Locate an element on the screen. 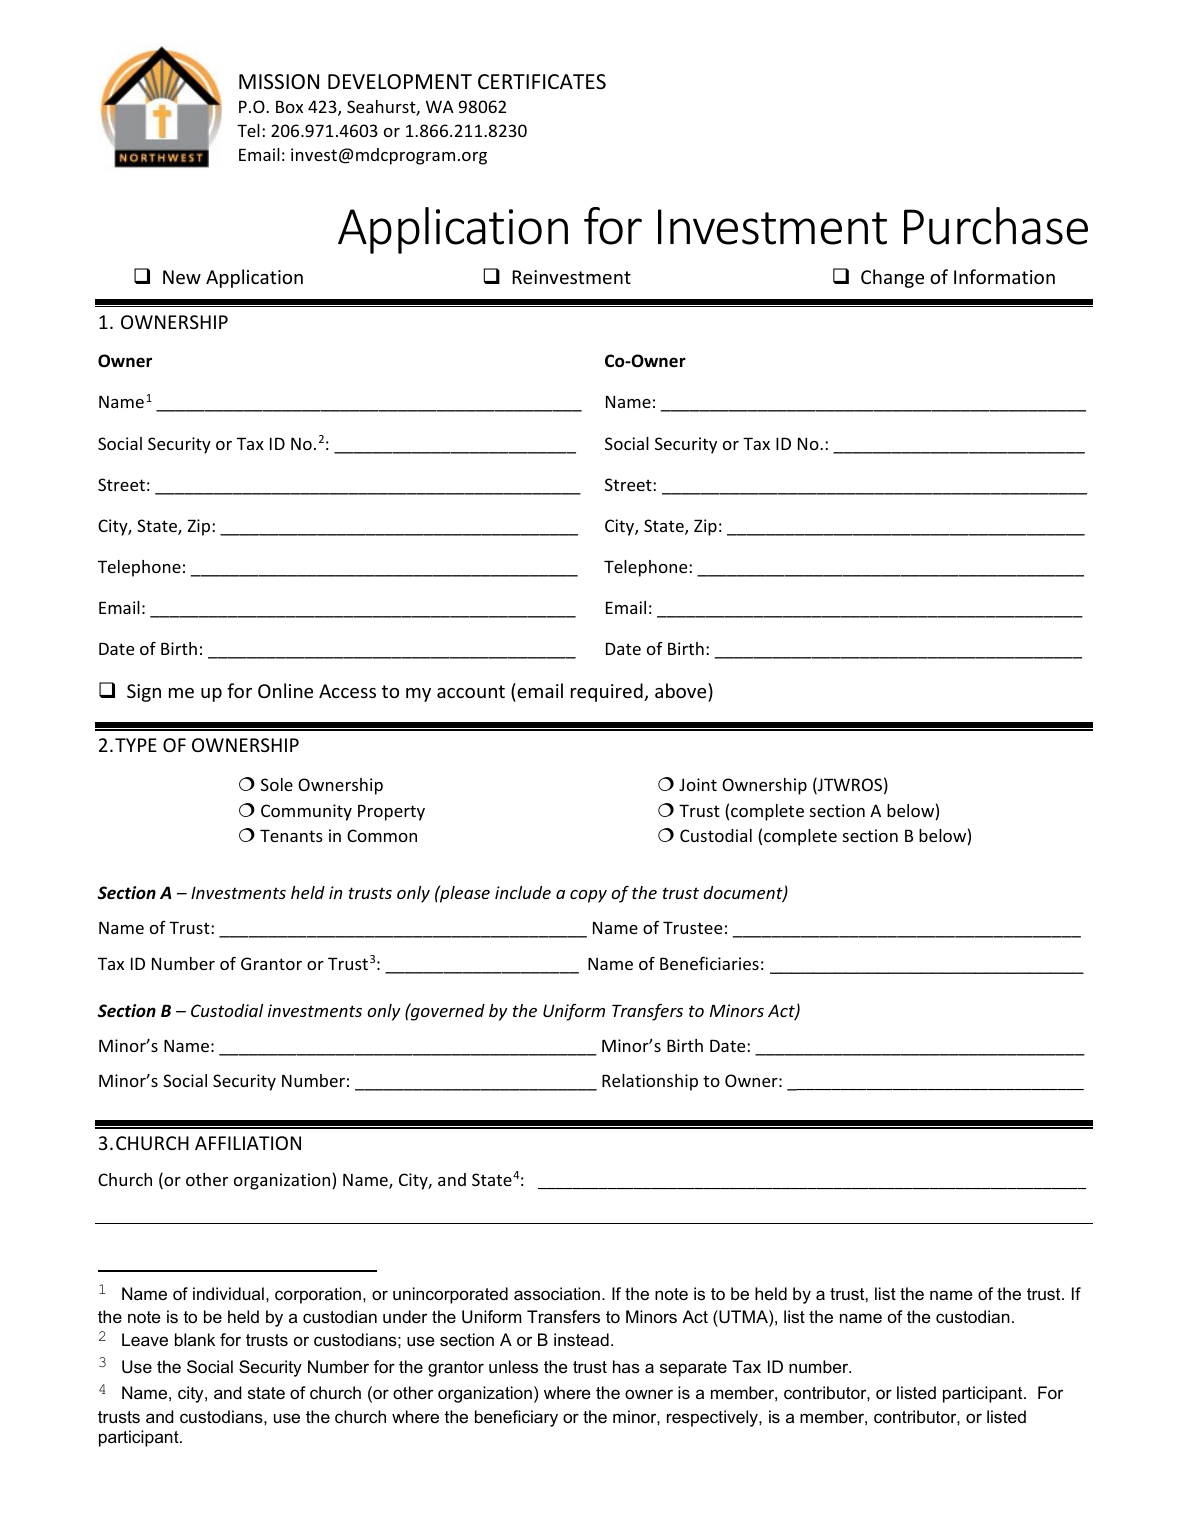  instead is located at coordinates (581, 1339).
